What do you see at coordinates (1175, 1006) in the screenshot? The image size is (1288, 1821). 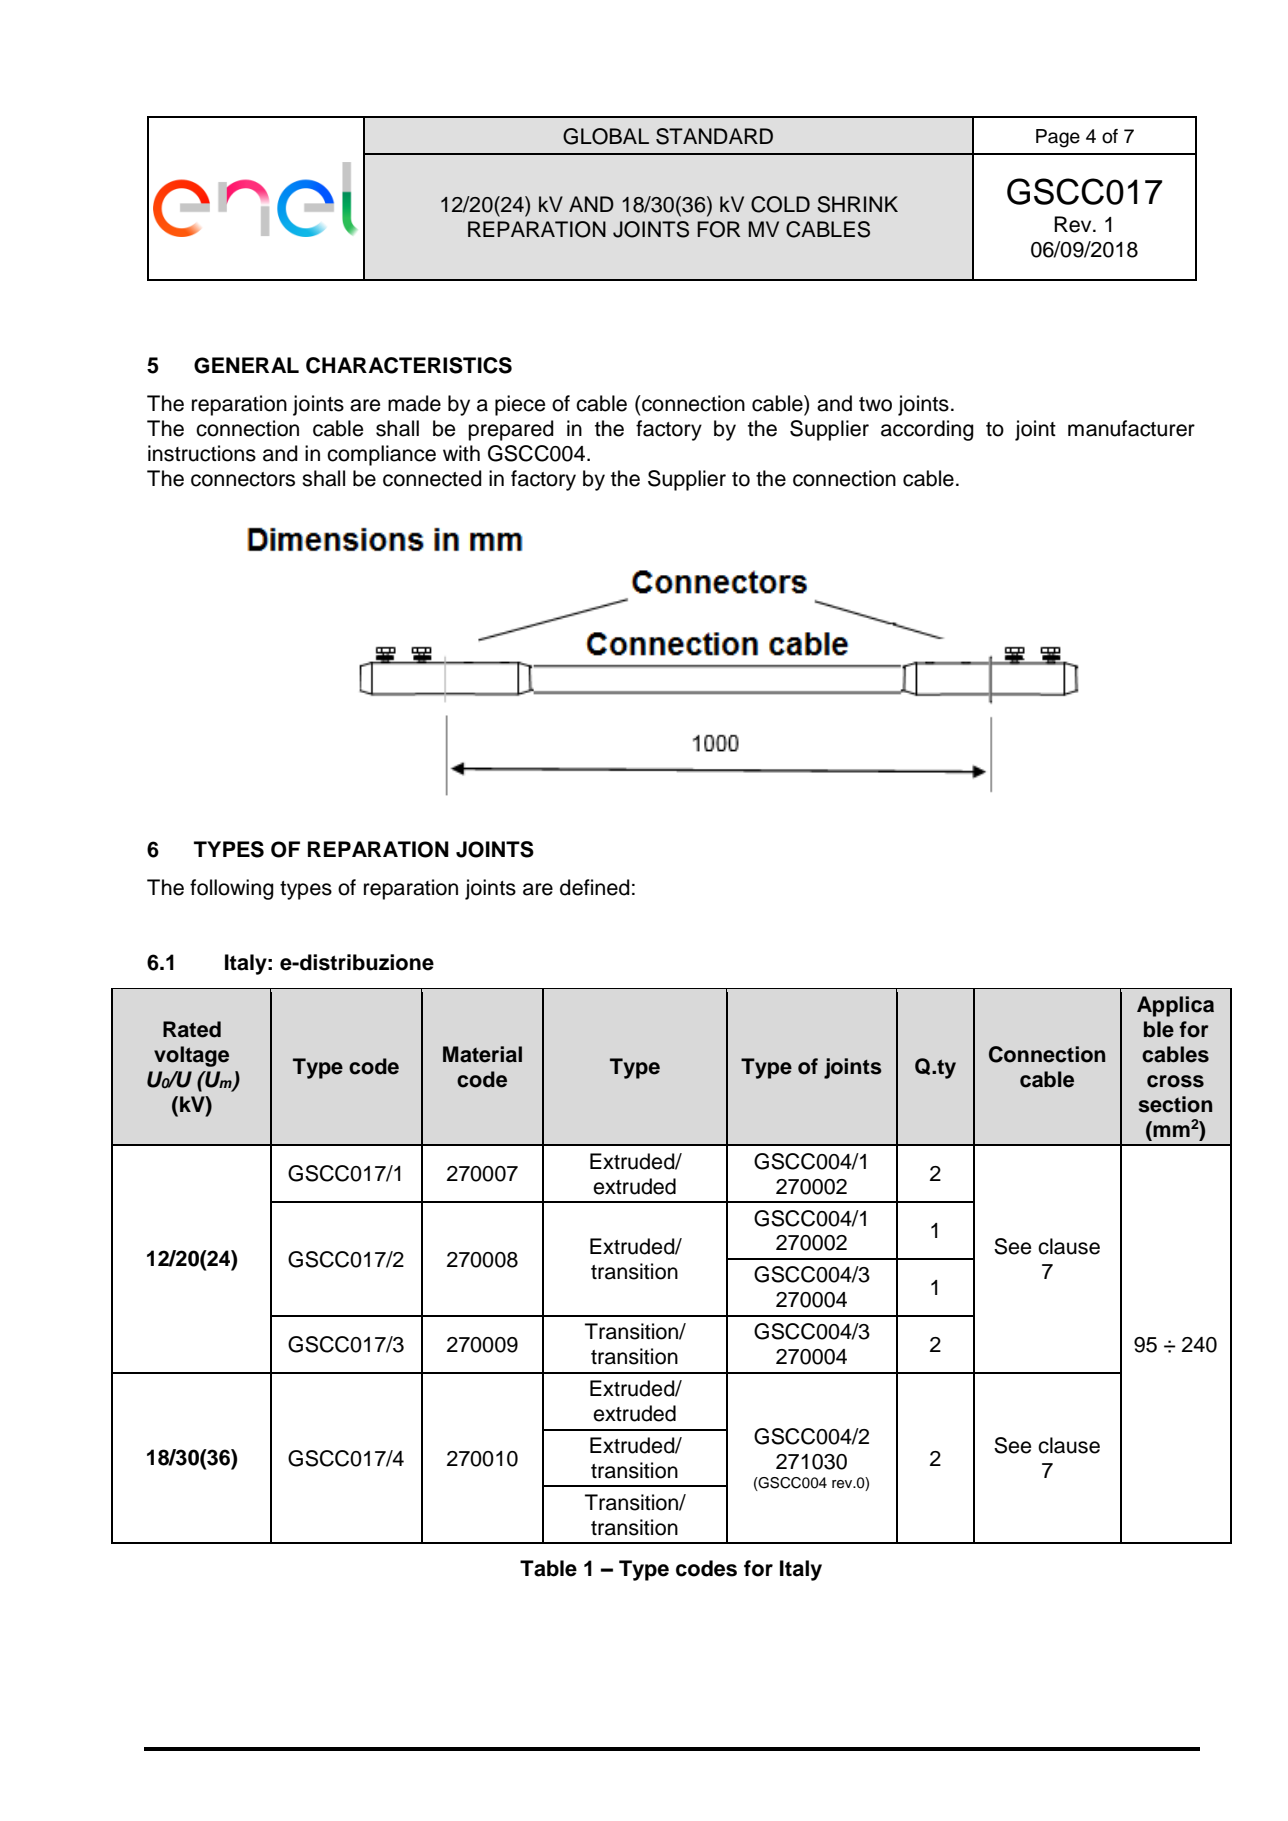 I see `Applica` at bounding box center [1175, 1006].
